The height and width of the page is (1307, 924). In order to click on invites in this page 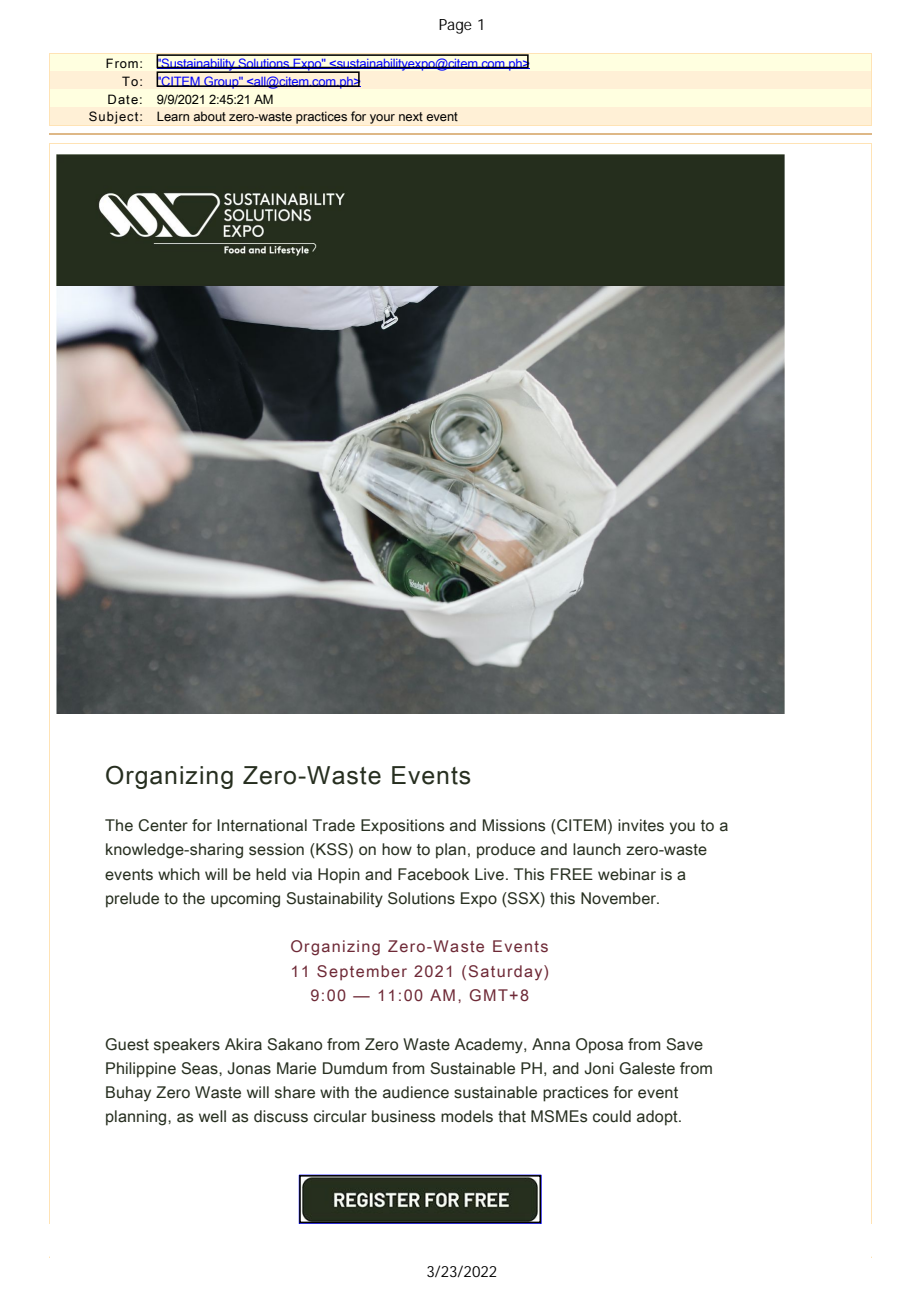, I will do `click(641, 825)`.
